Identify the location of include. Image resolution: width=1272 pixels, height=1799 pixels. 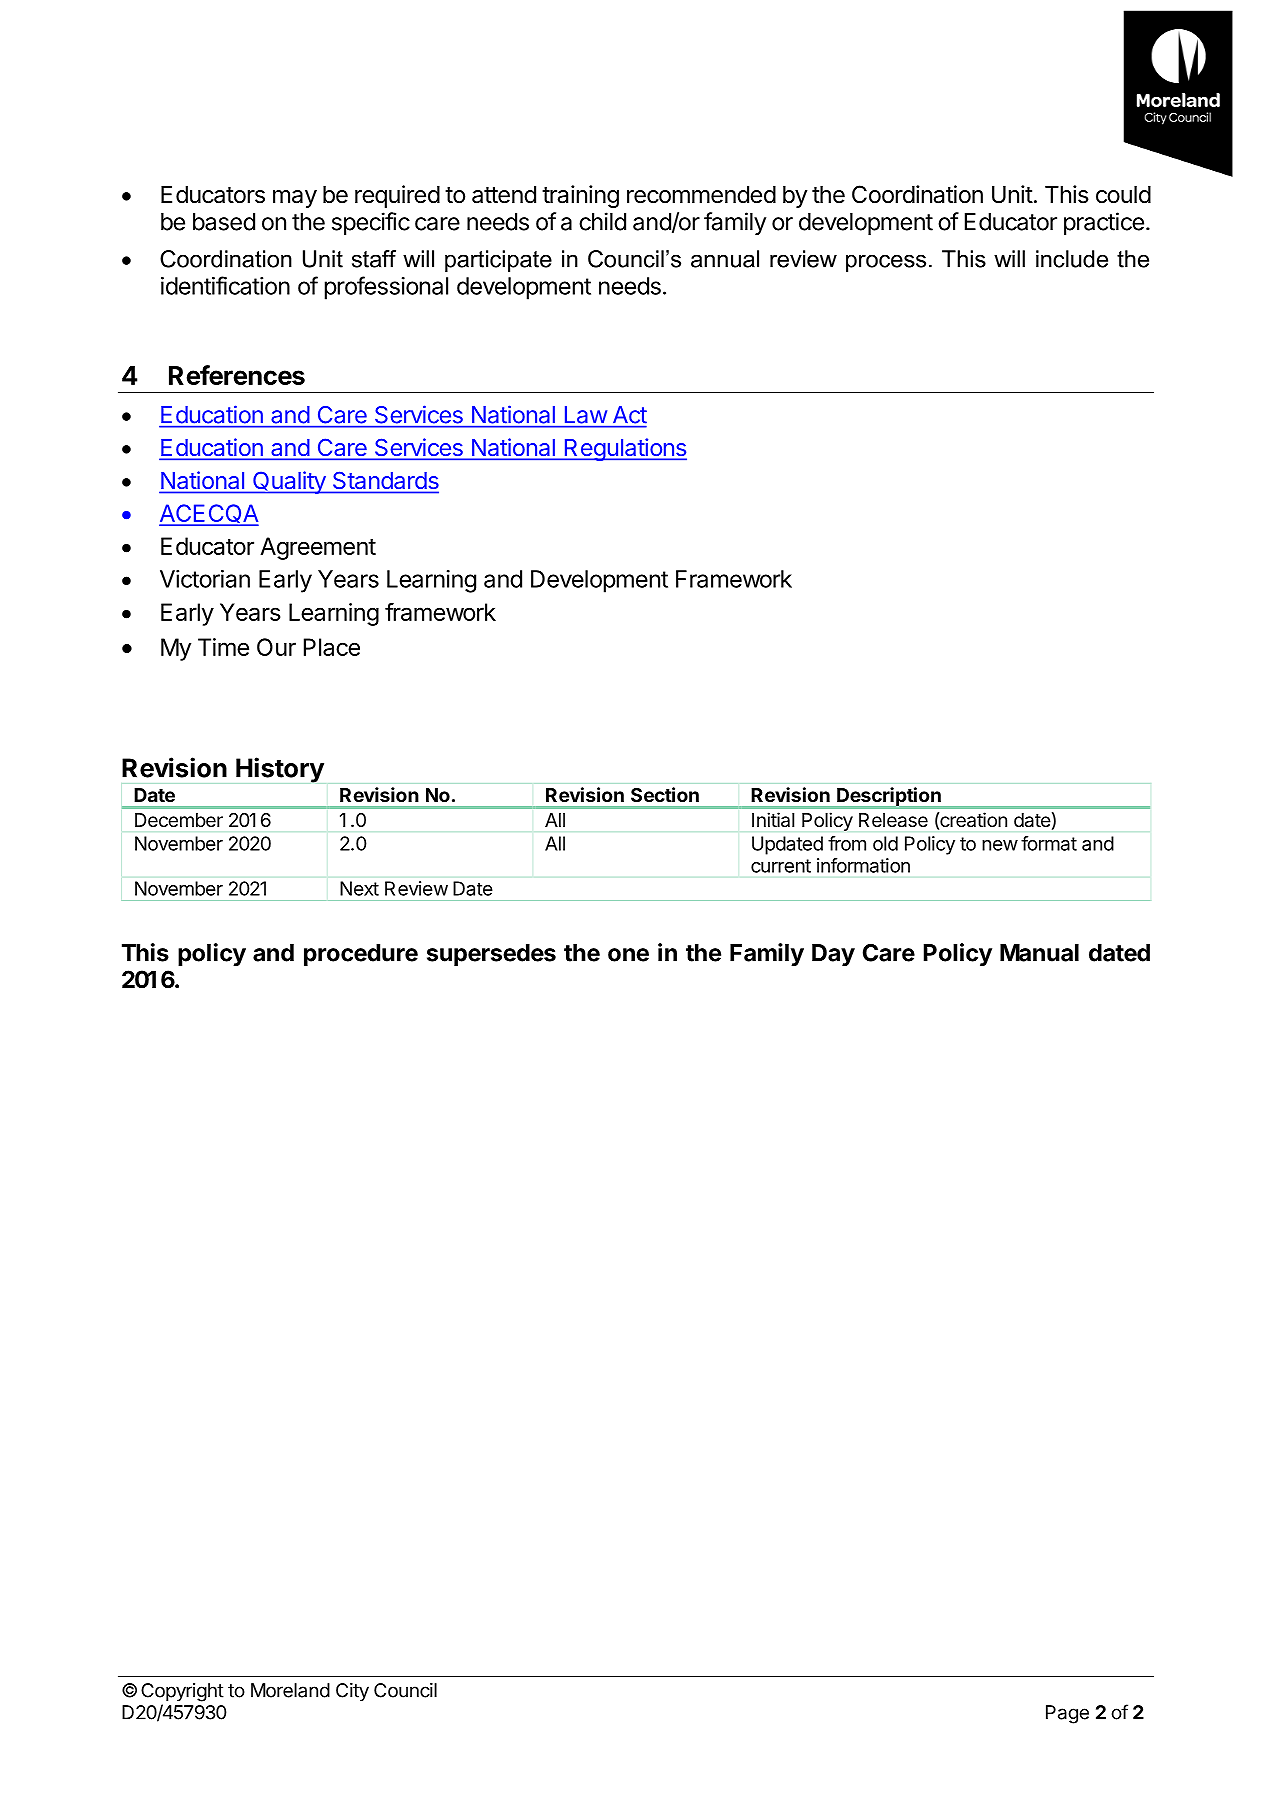
(1072, 259).
